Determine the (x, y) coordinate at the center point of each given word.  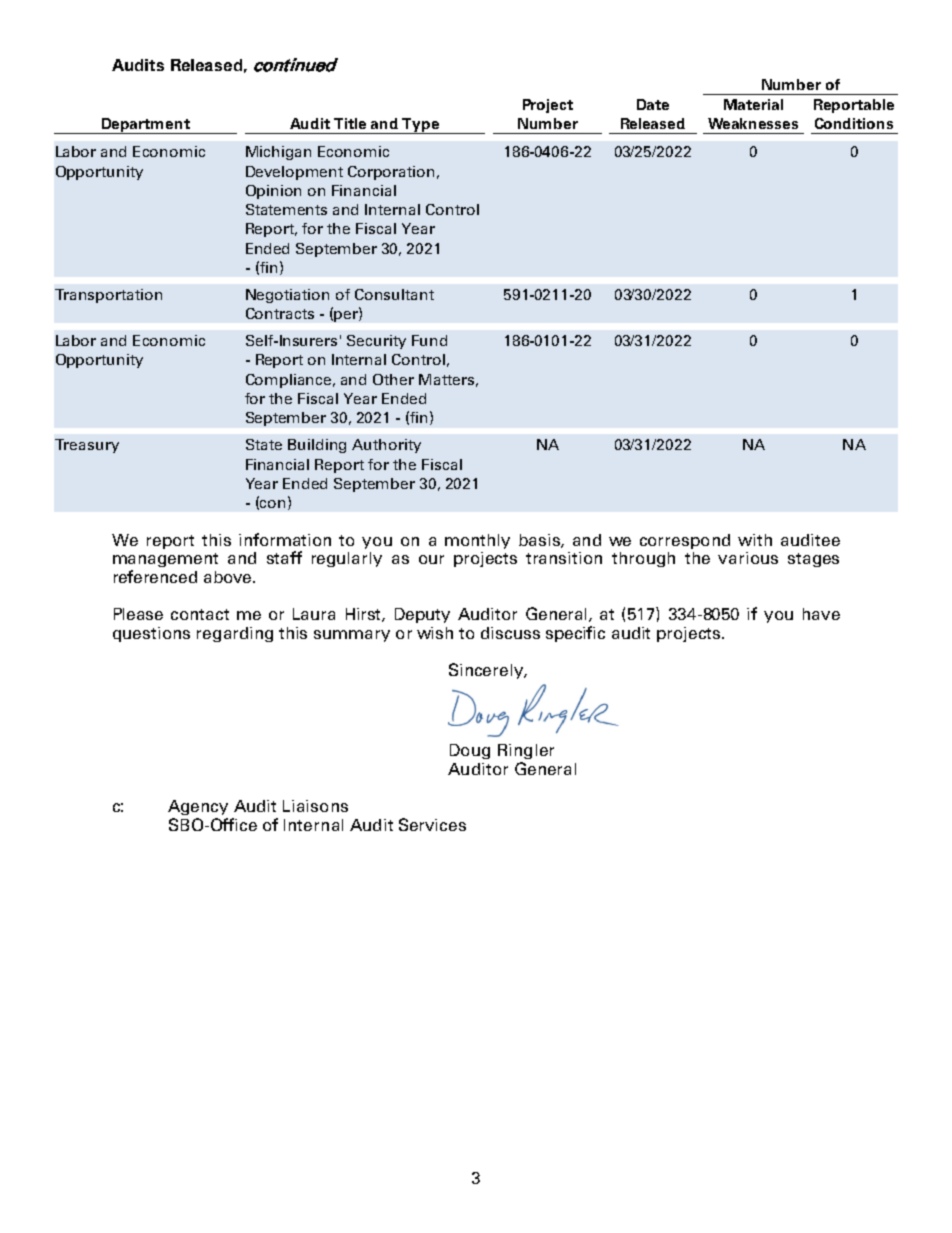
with (755, 540)
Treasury (87, 446)
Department (146, 126)
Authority (386, 446)
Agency (198, 807)
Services (432, 824)
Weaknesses (753, 123)
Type (421, 126)
